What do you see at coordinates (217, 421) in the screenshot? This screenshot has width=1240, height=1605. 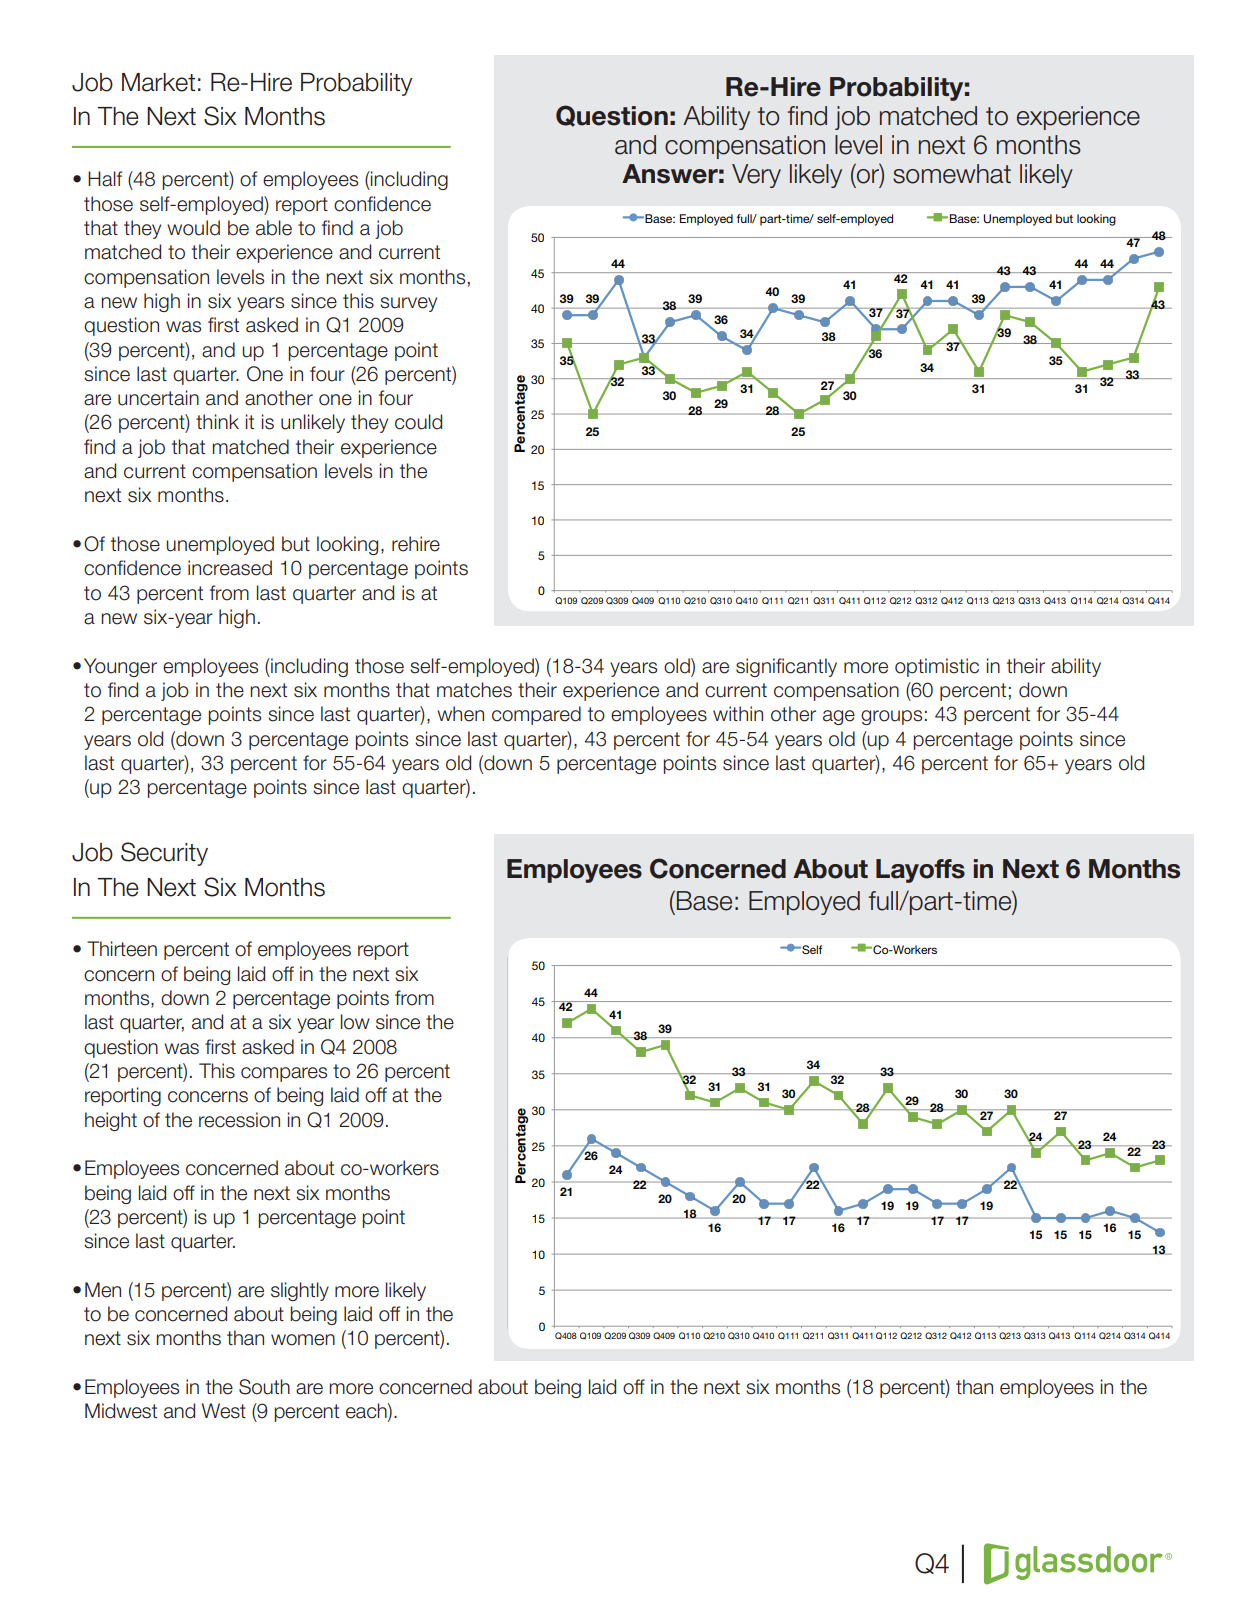 I see `think` at bounding box center [217, 421].
